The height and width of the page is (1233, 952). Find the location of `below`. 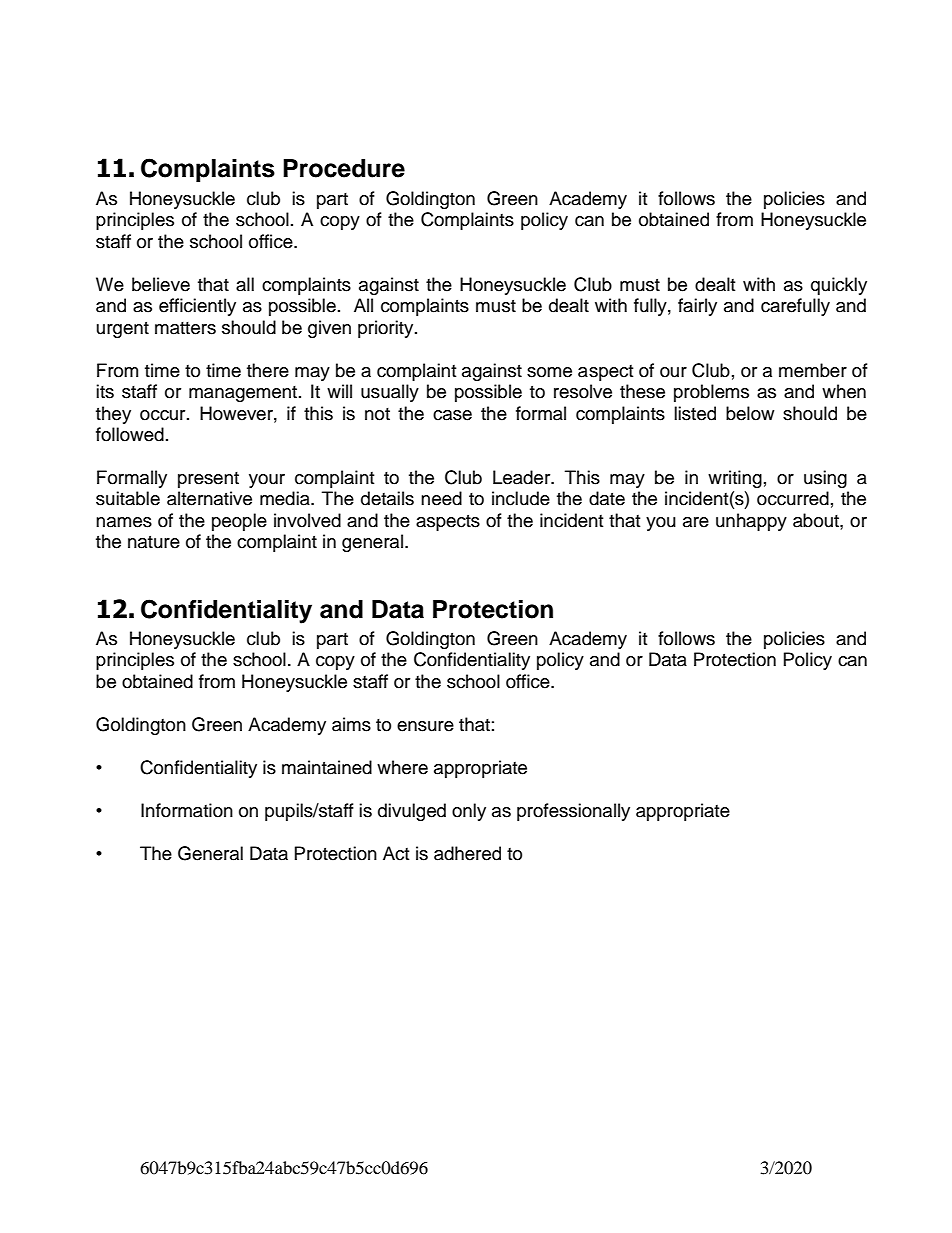

below is located at coordinates (750, 413).
